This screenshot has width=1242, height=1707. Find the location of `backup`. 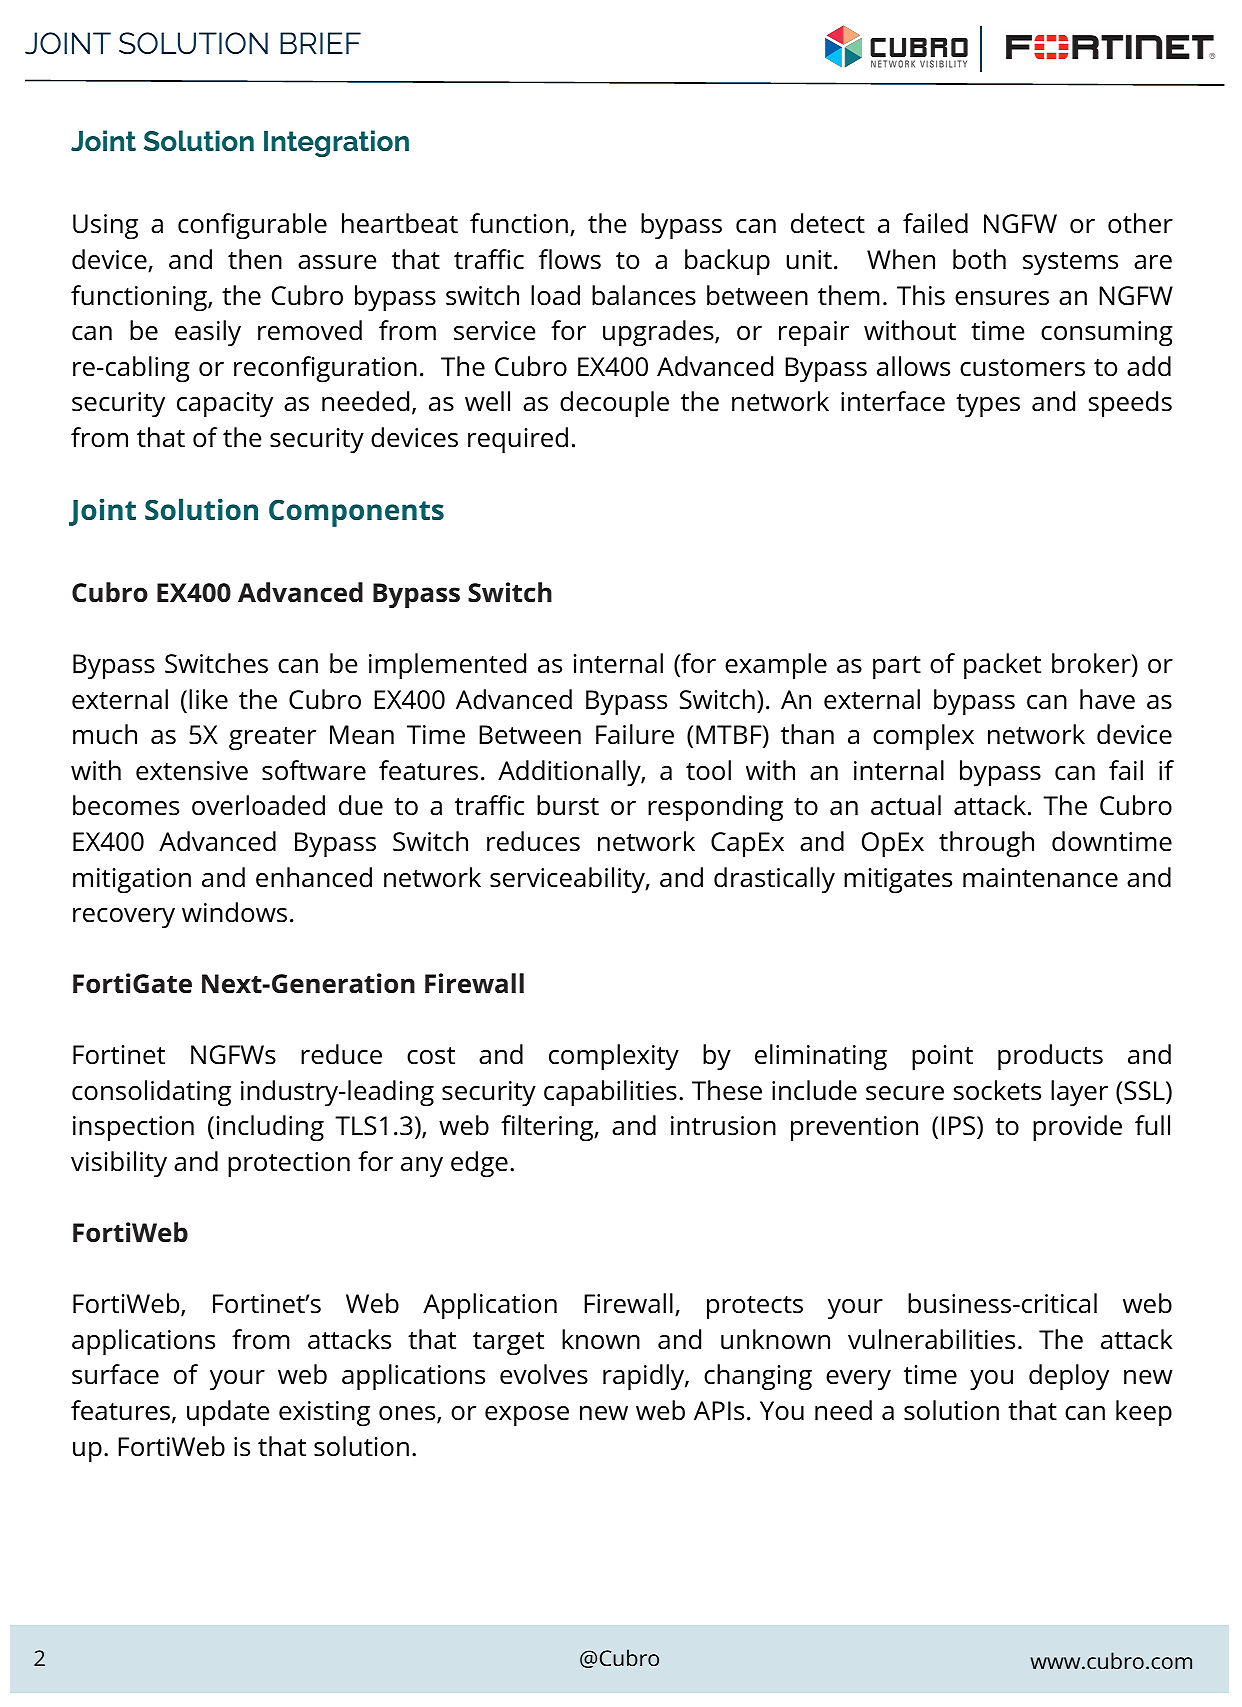

backup is located at coordinates (727, 262).
